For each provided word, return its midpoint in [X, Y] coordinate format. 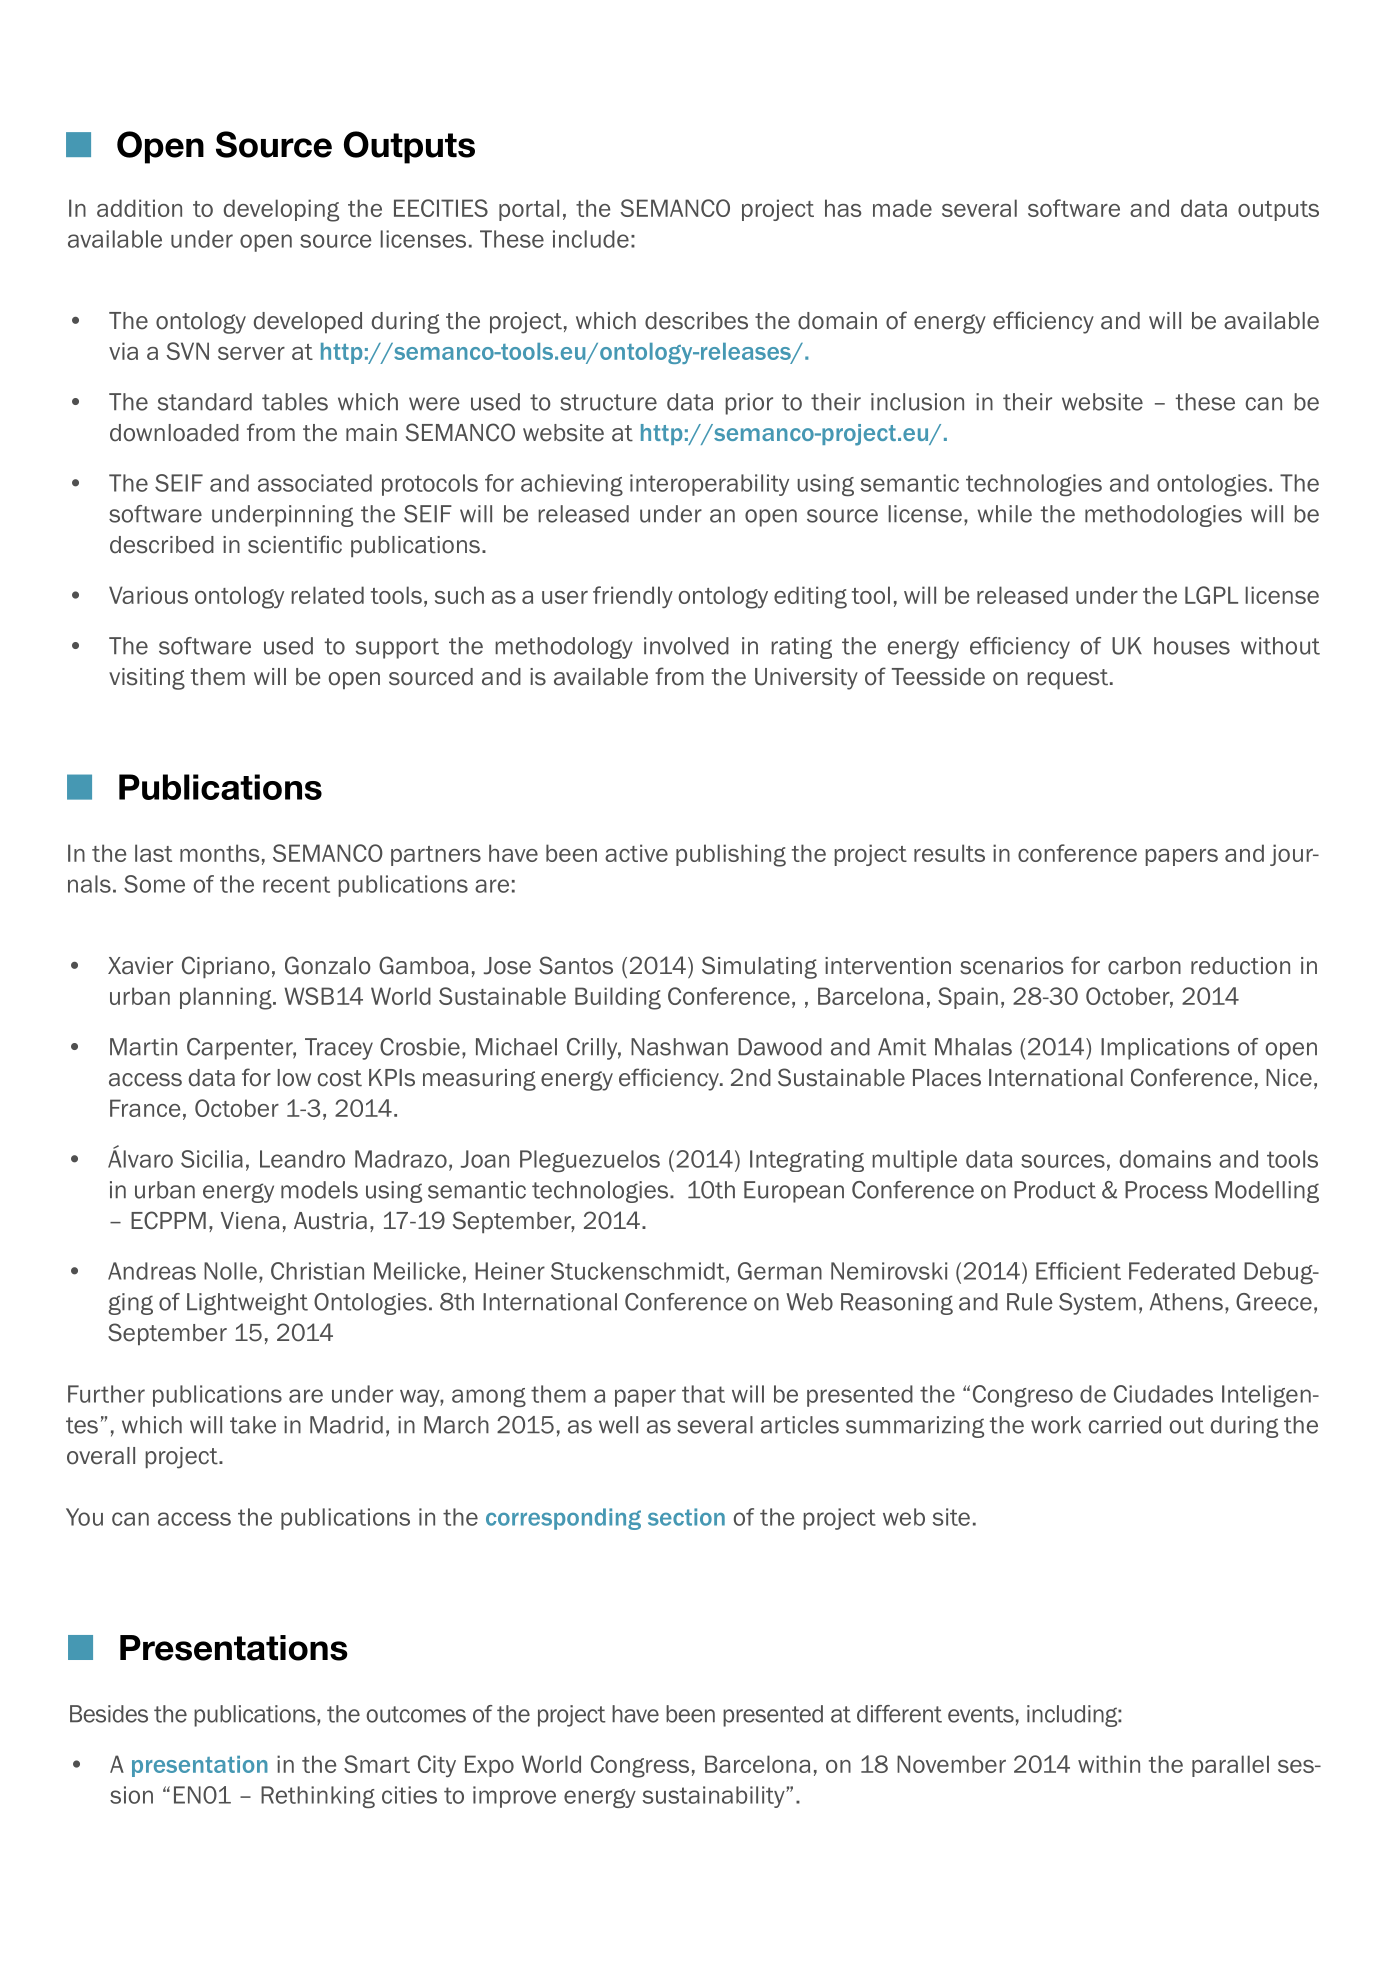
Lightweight [247, 1304]
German [780, 1271]
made [902, 208]
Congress [640, 1766]
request [1067, 679]
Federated [1182, 1271]
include [591, 239]
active [636, 853]
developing [281, 210]
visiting [147, 679]
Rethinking [318, 1797]
